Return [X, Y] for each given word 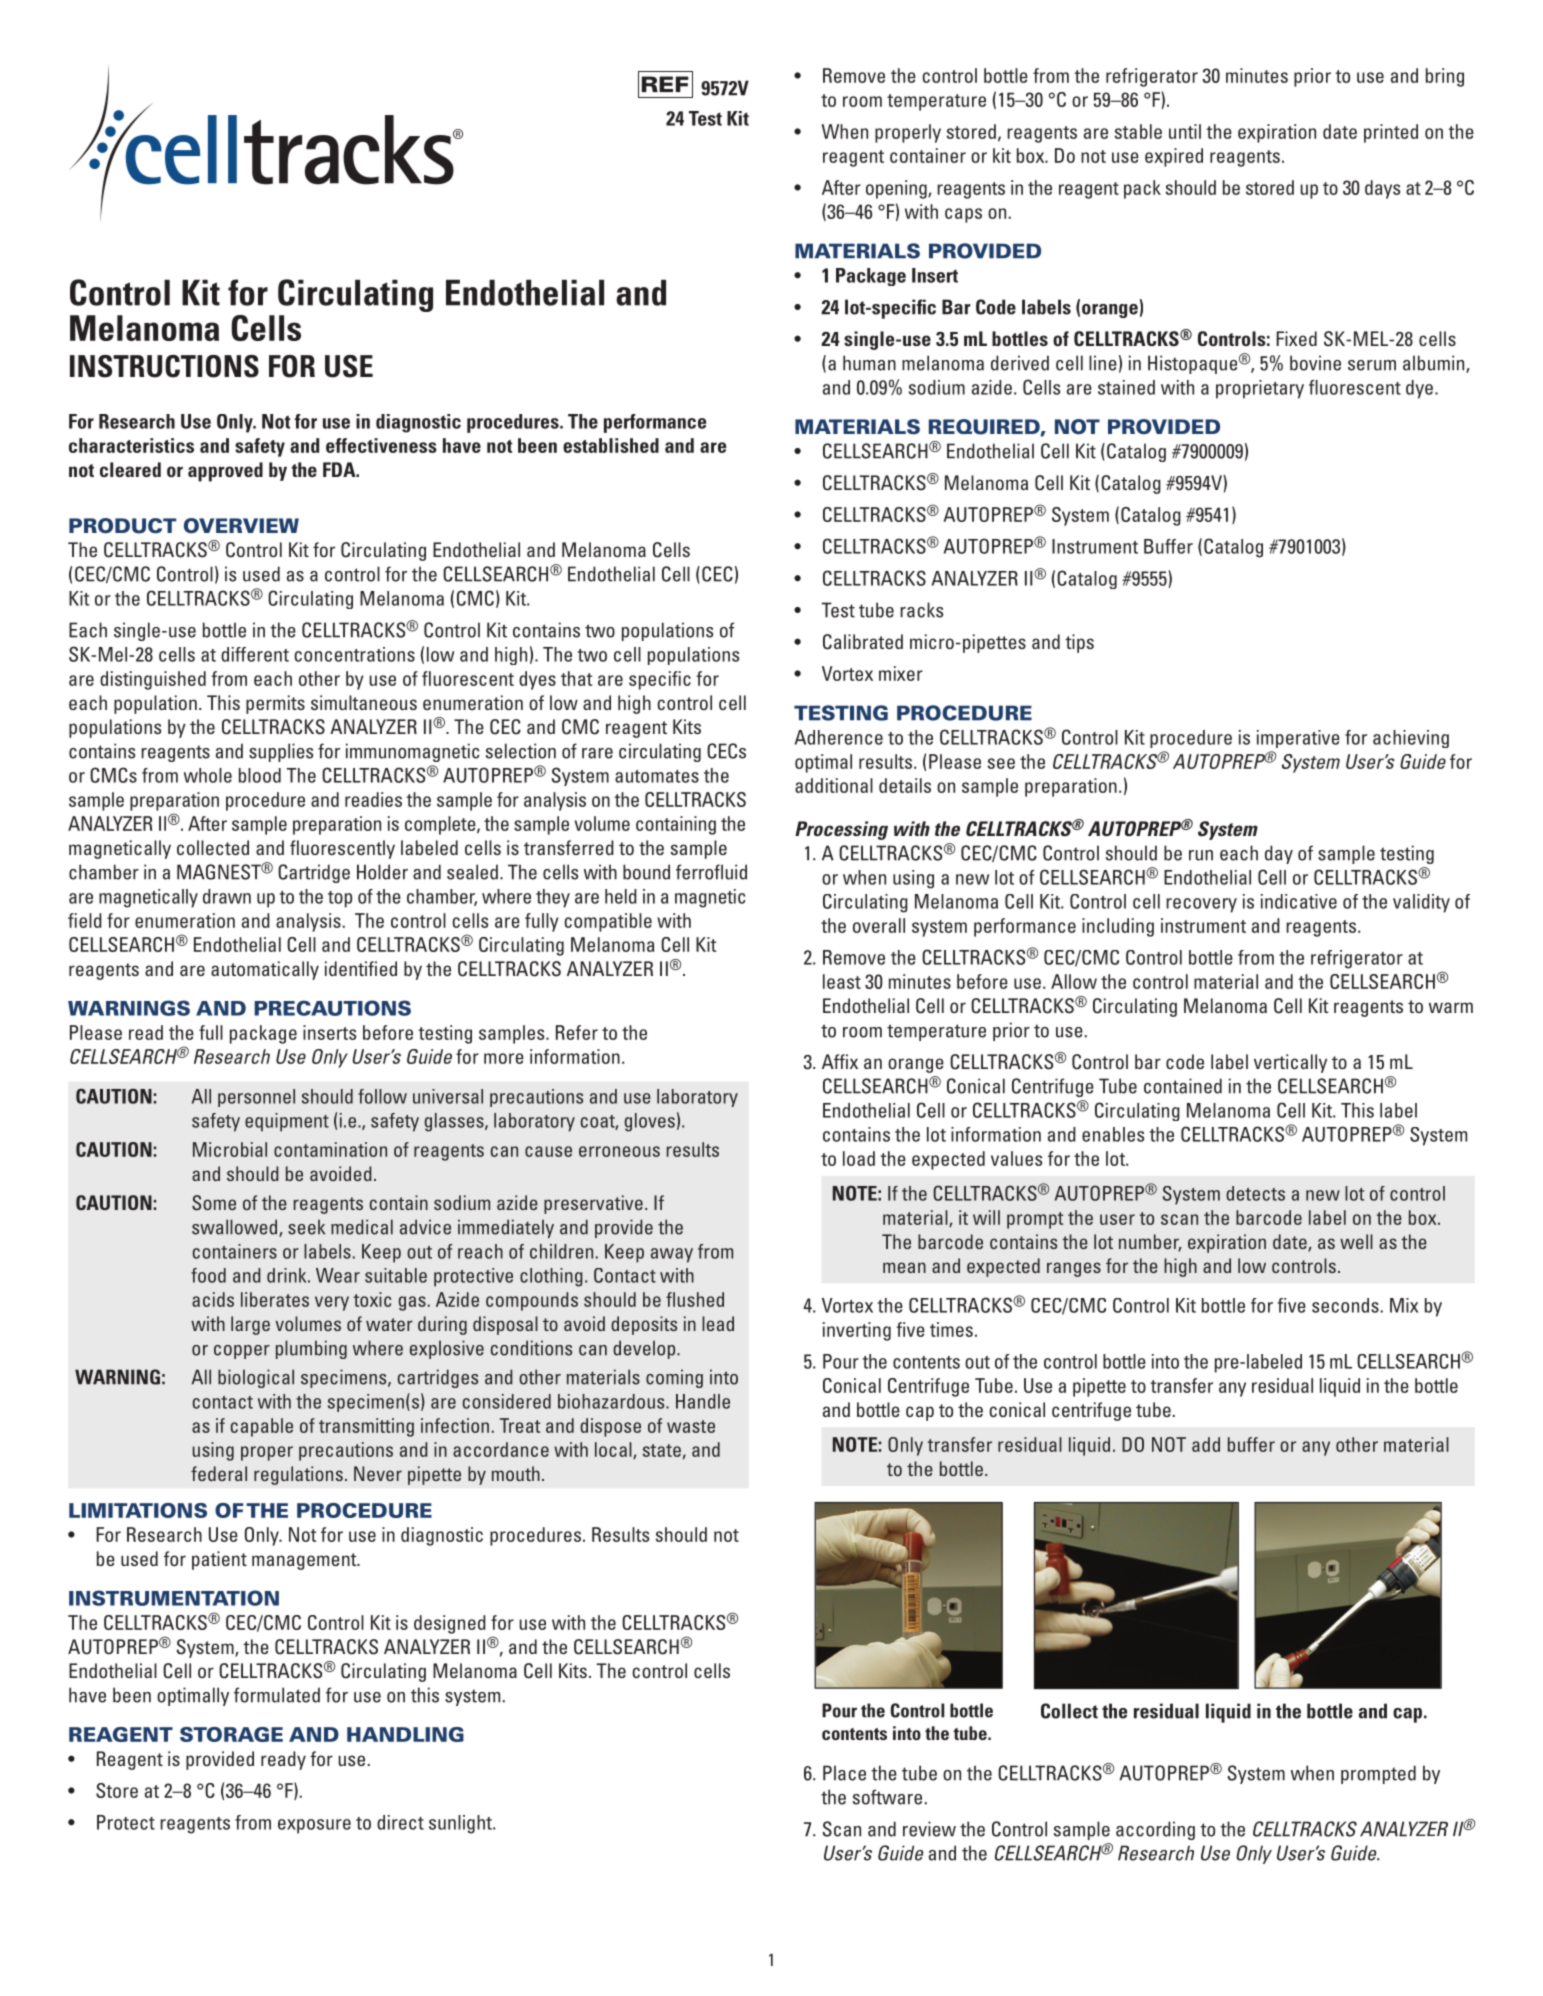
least [842, 981]
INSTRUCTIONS [164, 366]
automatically [265, 970]
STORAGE [231, 1734]
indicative [1299, 901]
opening [897, 189]
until [1185, 131]
